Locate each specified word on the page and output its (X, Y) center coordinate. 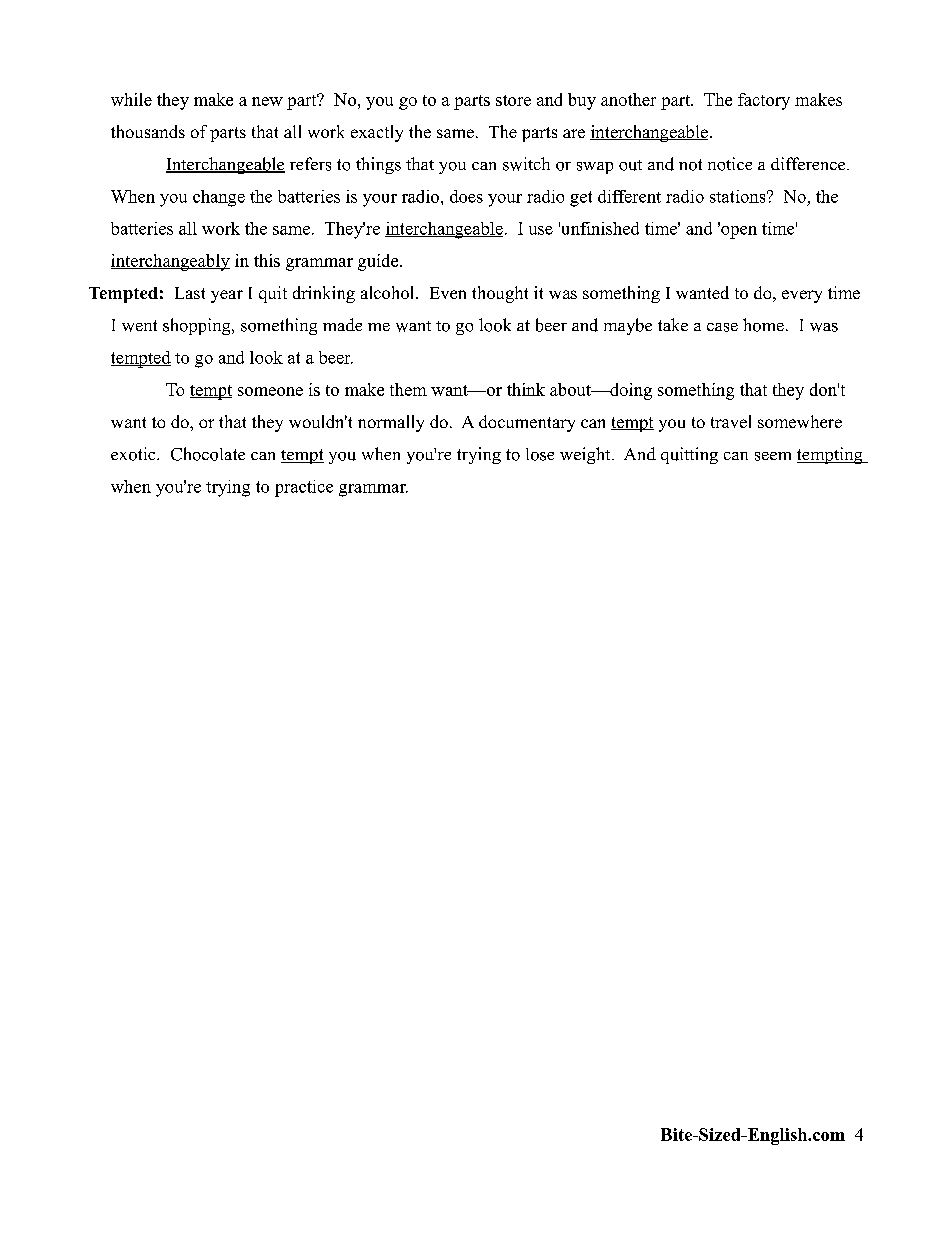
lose (540, 454)
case (722, 327)
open (738, 231)
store (513, 100)
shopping (198, 326)
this (267, 260)
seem (773, 456)
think (526, 389)
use (541, 230)
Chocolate (208, 454)
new (267, 101)
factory (764, 101)
